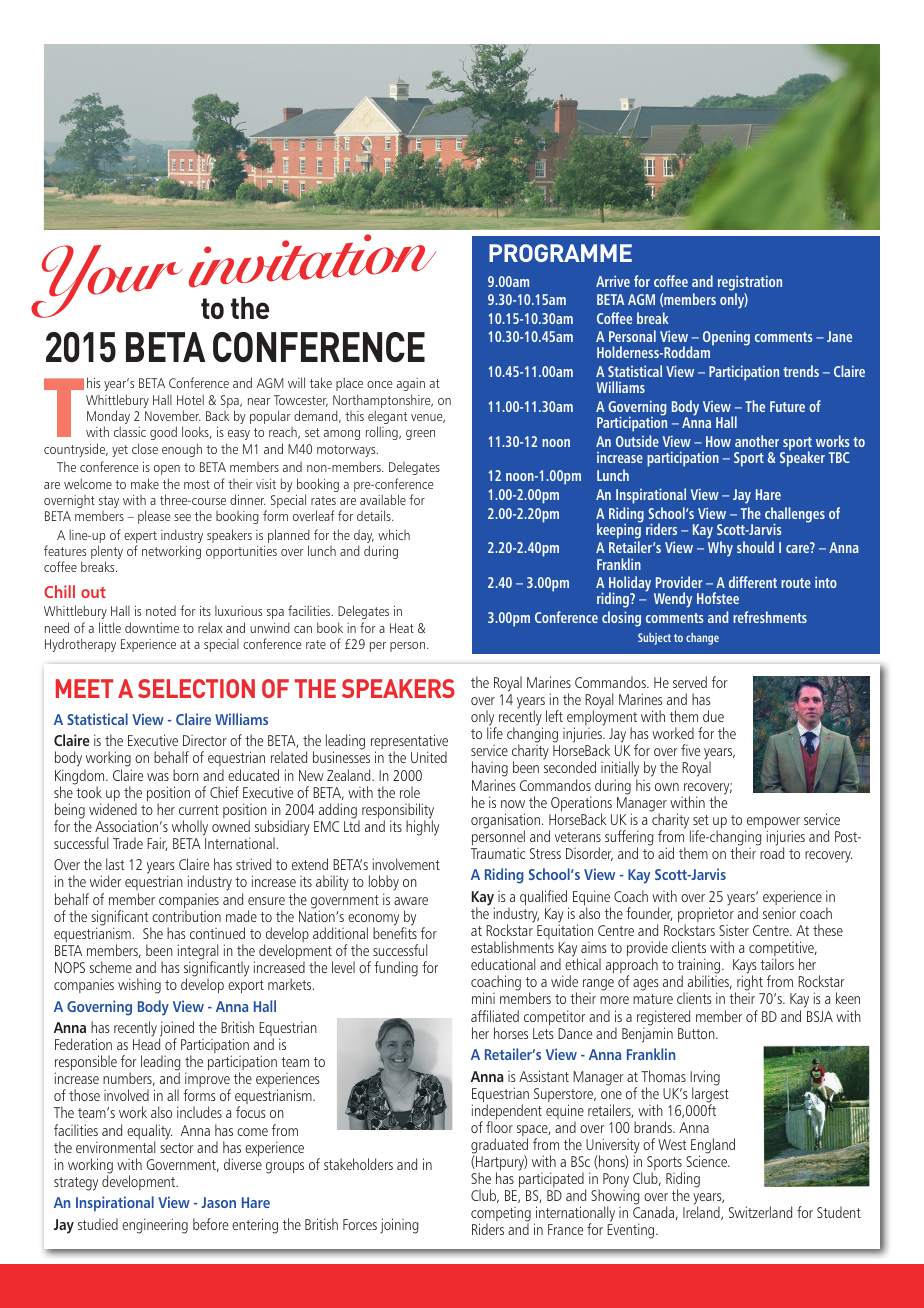 Image resolution: width=924 pixels, height=1308 pixels. I want to click on different, so click(753, 582).
